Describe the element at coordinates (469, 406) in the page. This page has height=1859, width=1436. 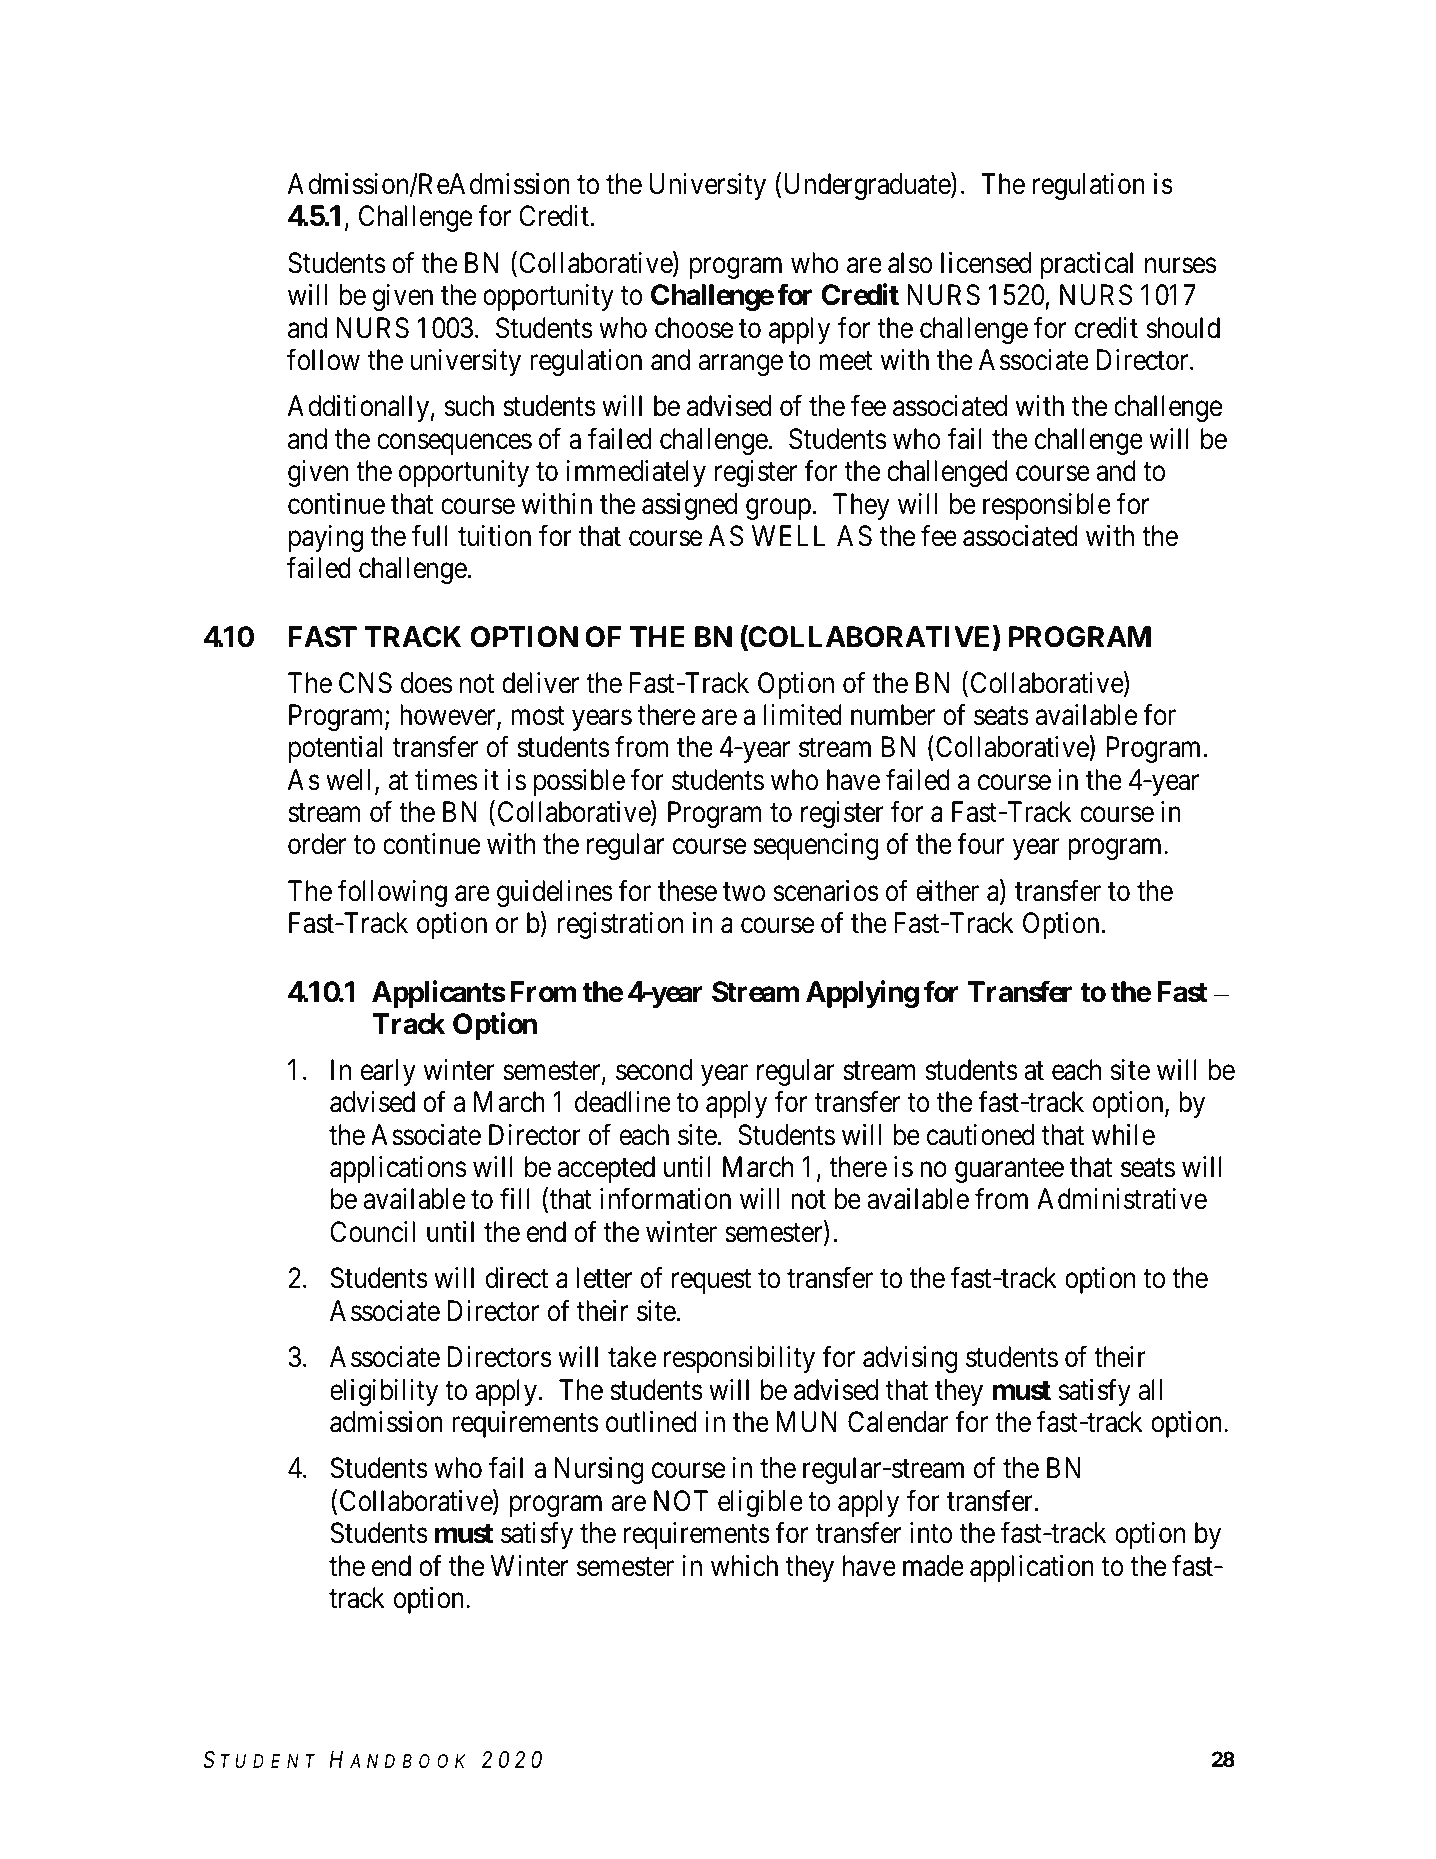
I see `such` at that location.
